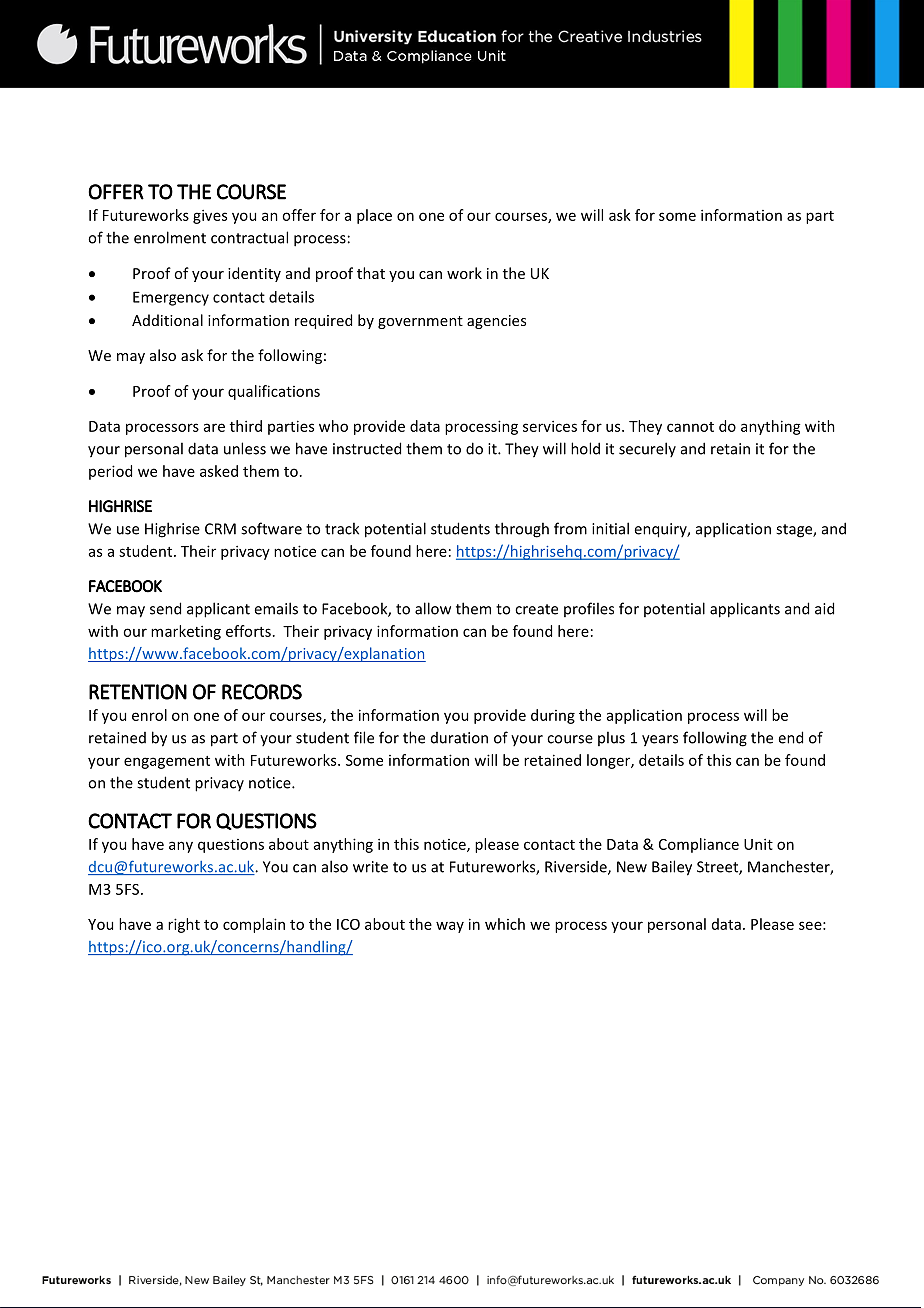 This screenshot has height=1308, width=924. What do you see at coordinates (186, 632) in the screenshot?
I see `marketing` at bounding box center [186, 632].
